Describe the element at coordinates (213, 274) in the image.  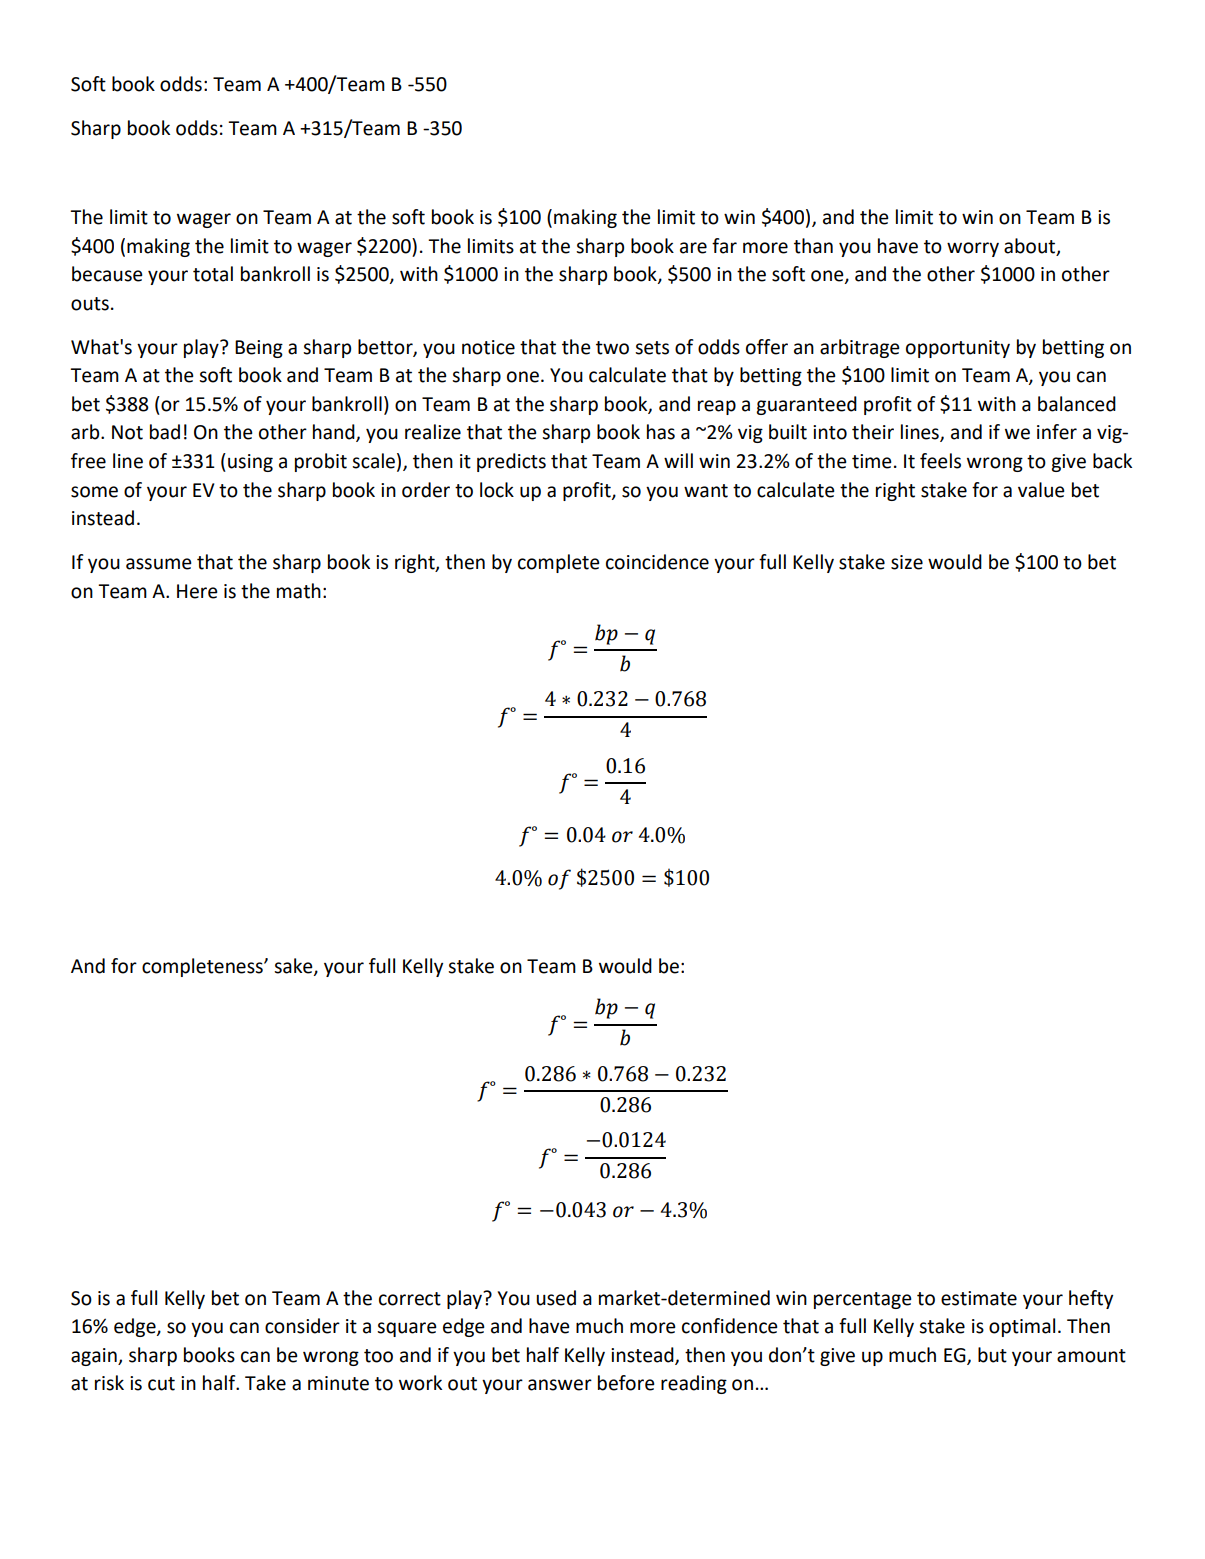
I see `total` at that location.
